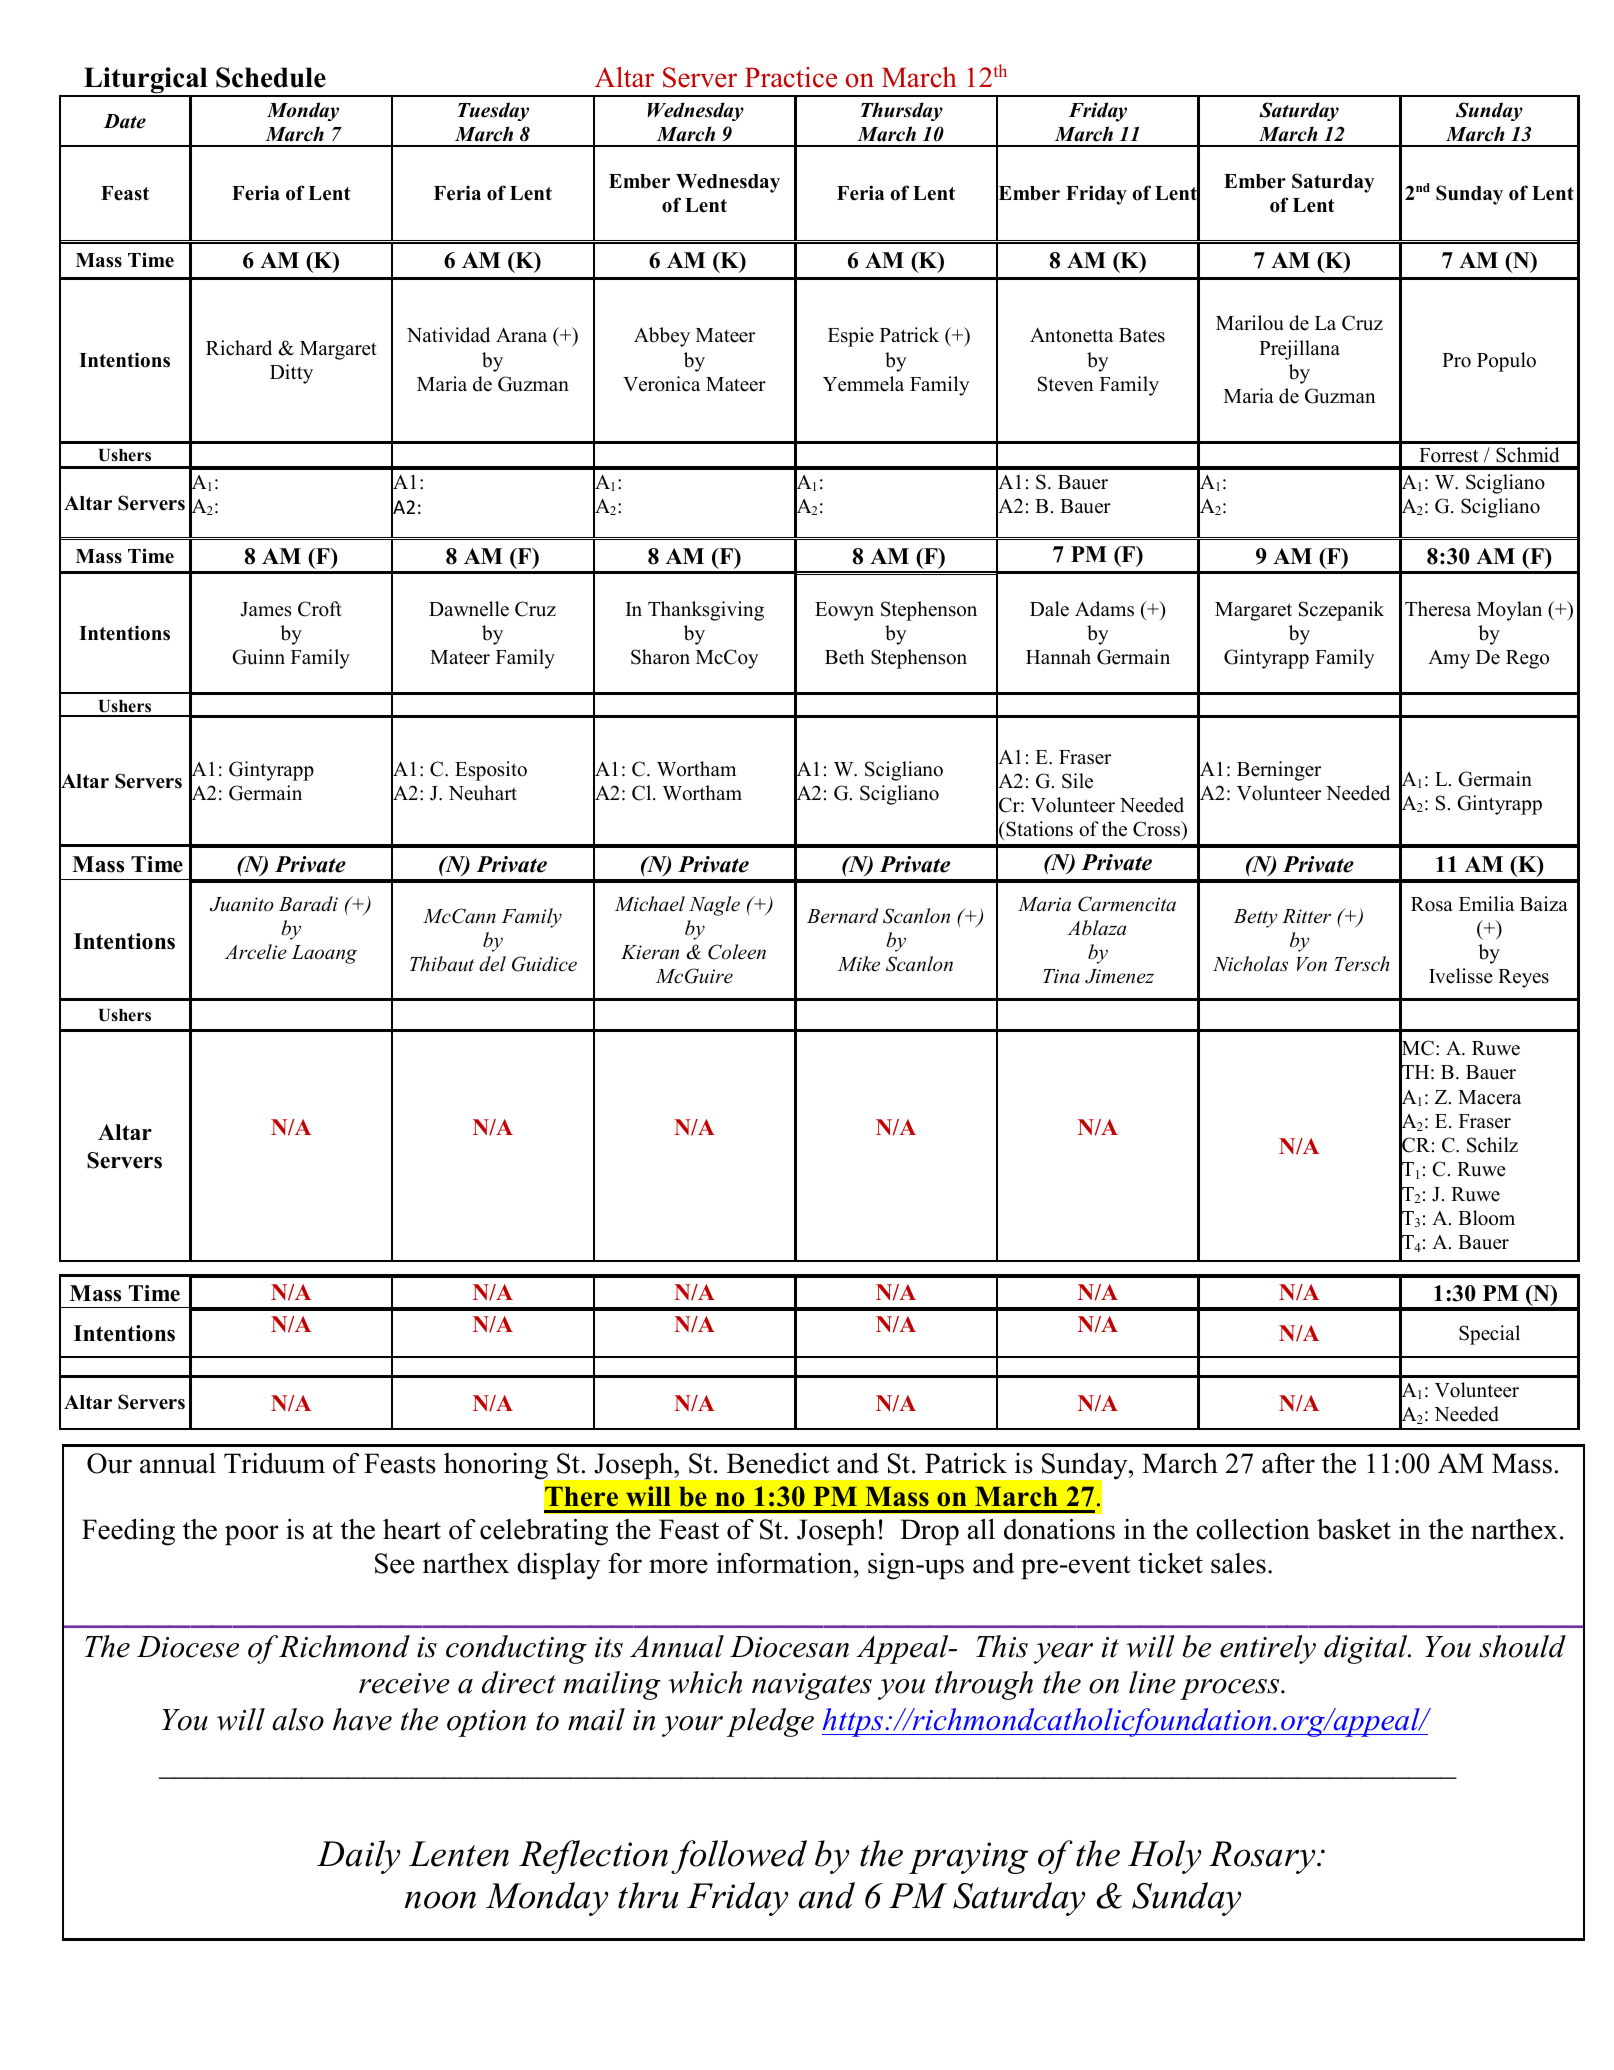 This screenshot has height=2070, width=1614. What do you see at coordinates (252, 1535) in the screenshot?
I see `poor` at bounding box center [252, 1535].
